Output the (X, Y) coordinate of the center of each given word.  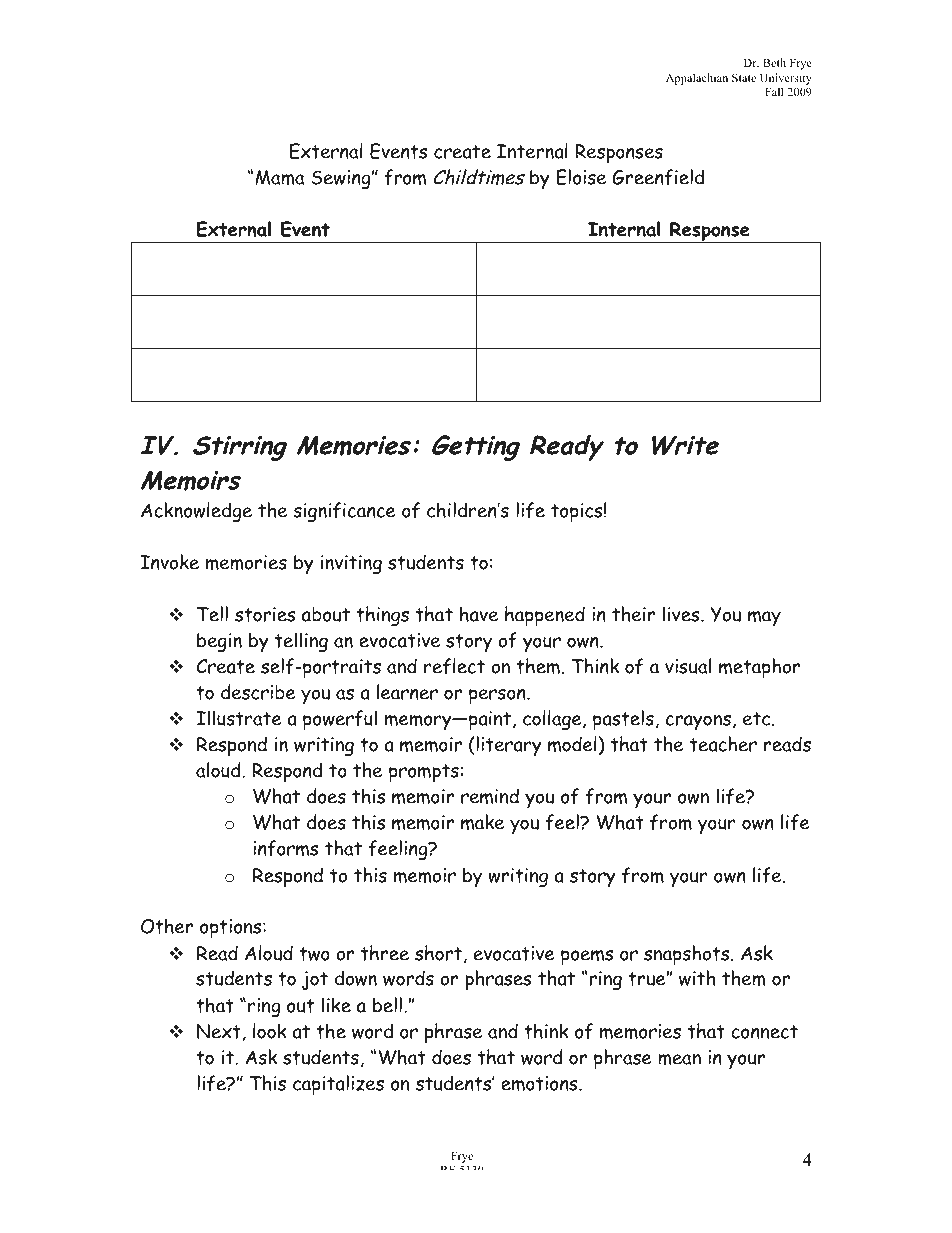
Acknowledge (196, 512)
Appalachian (697, 79)
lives (682, 614)
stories (265, 614)
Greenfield (658, 177)
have (479, 614)
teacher (723, 744)
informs (285, 848)
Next (219, 1031)
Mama (279, 177)
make (482, 822)
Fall (774, 91)
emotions (540, 1083)
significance (344, 512)
